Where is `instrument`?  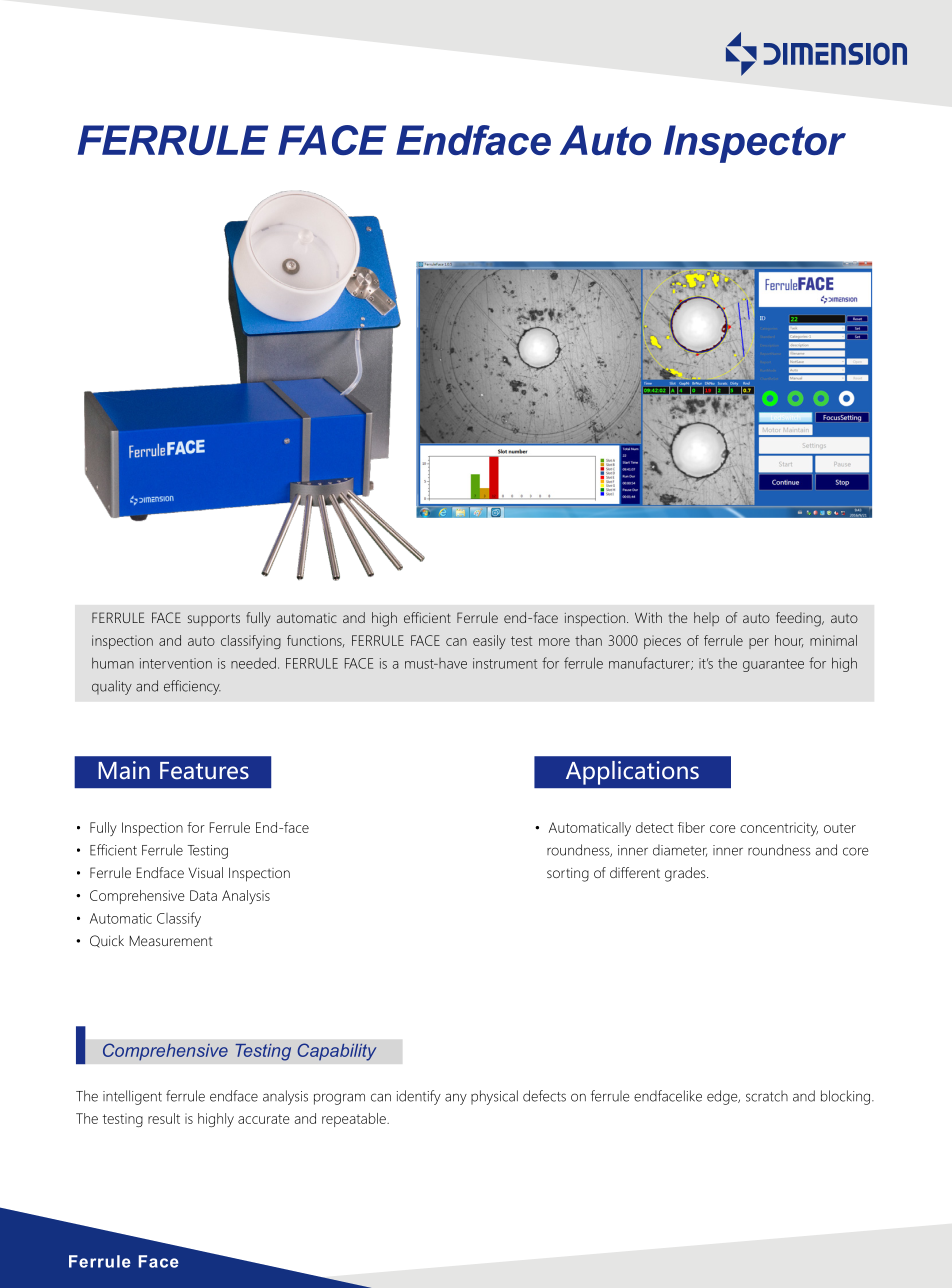 instrument is located at coordinates (505, 663).
